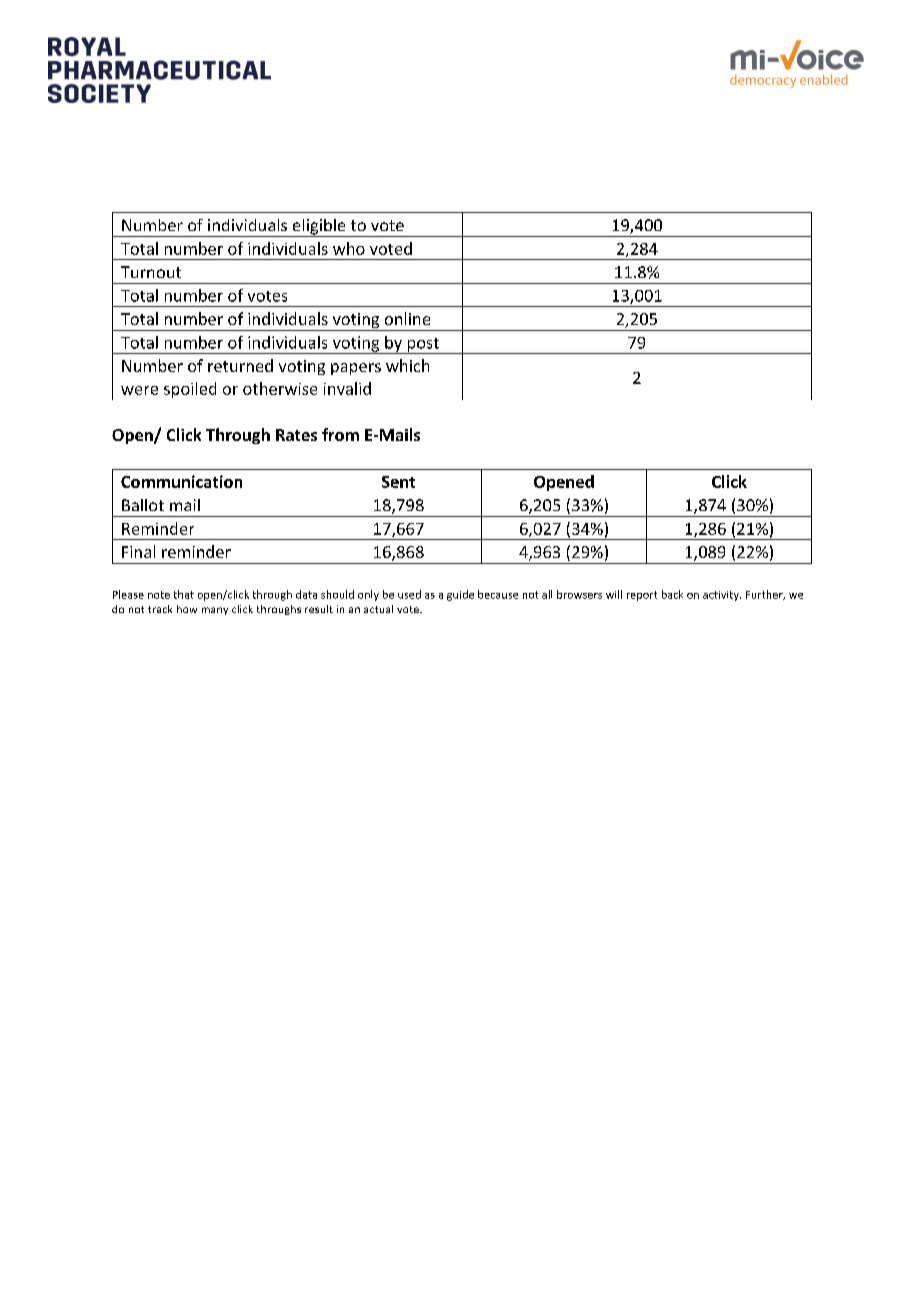  I want to click on which, so click(407, 365).
